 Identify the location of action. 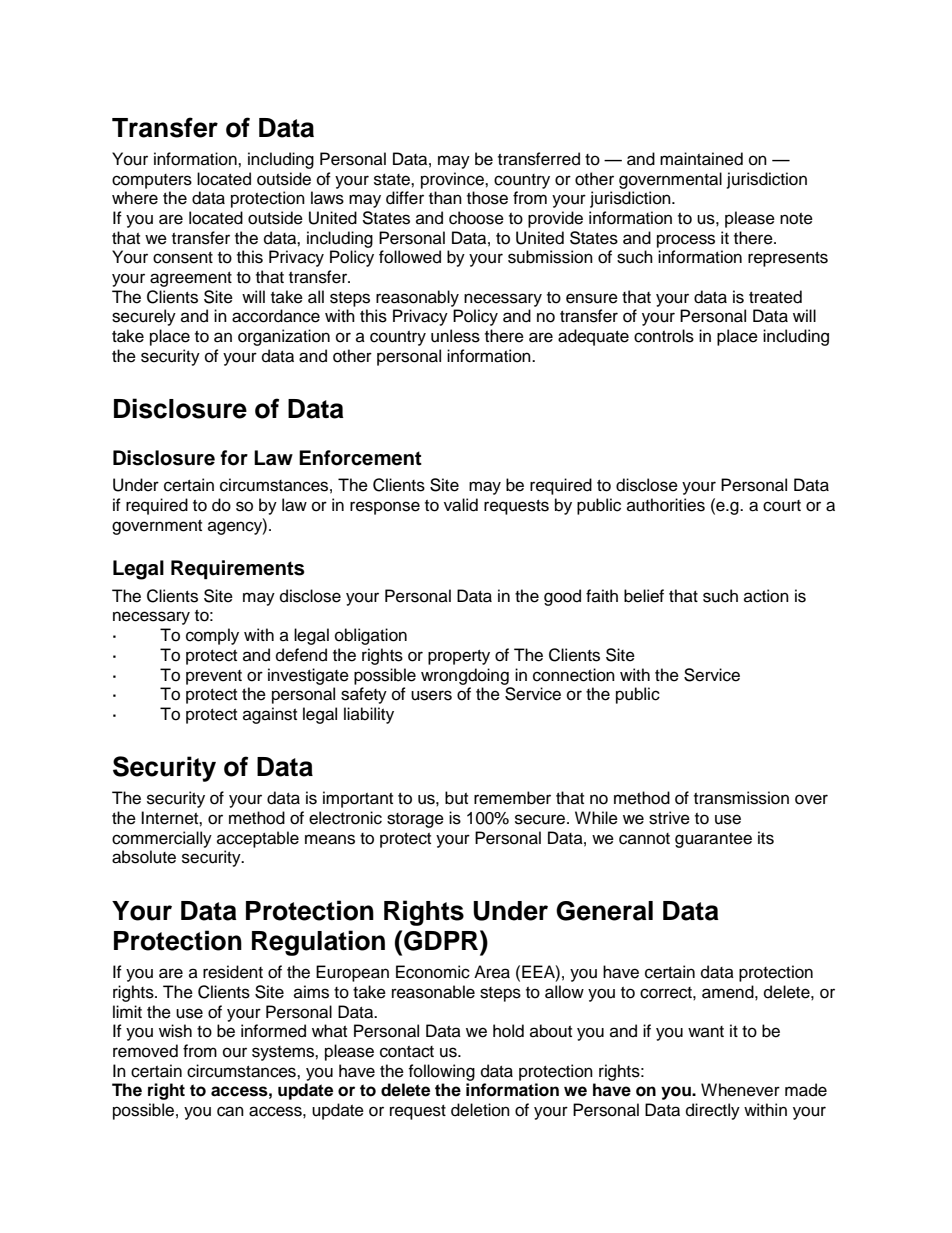
(766, 596).
